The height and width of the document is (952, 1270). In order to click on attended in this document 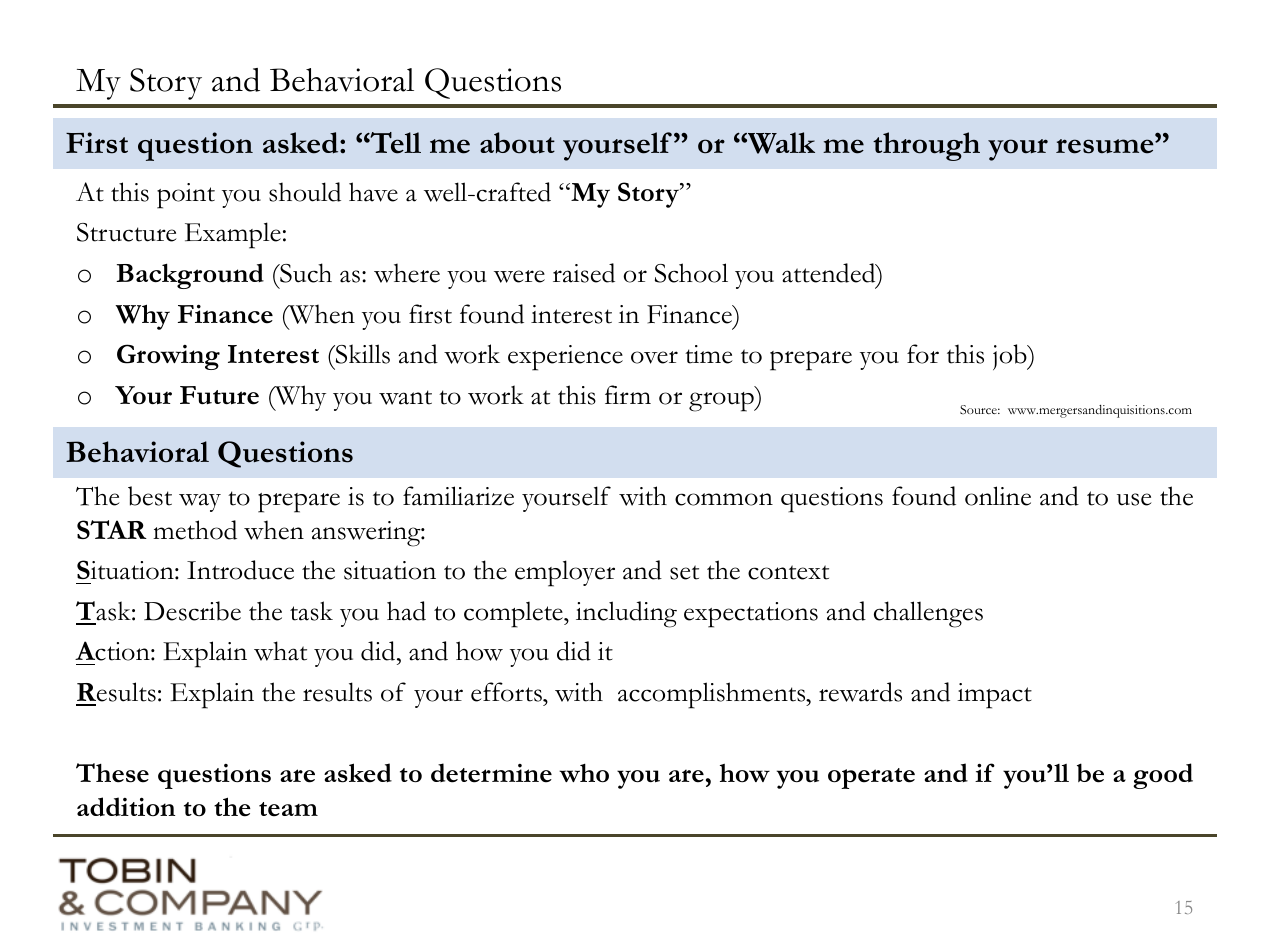, I will do `click(830, 273)`.
